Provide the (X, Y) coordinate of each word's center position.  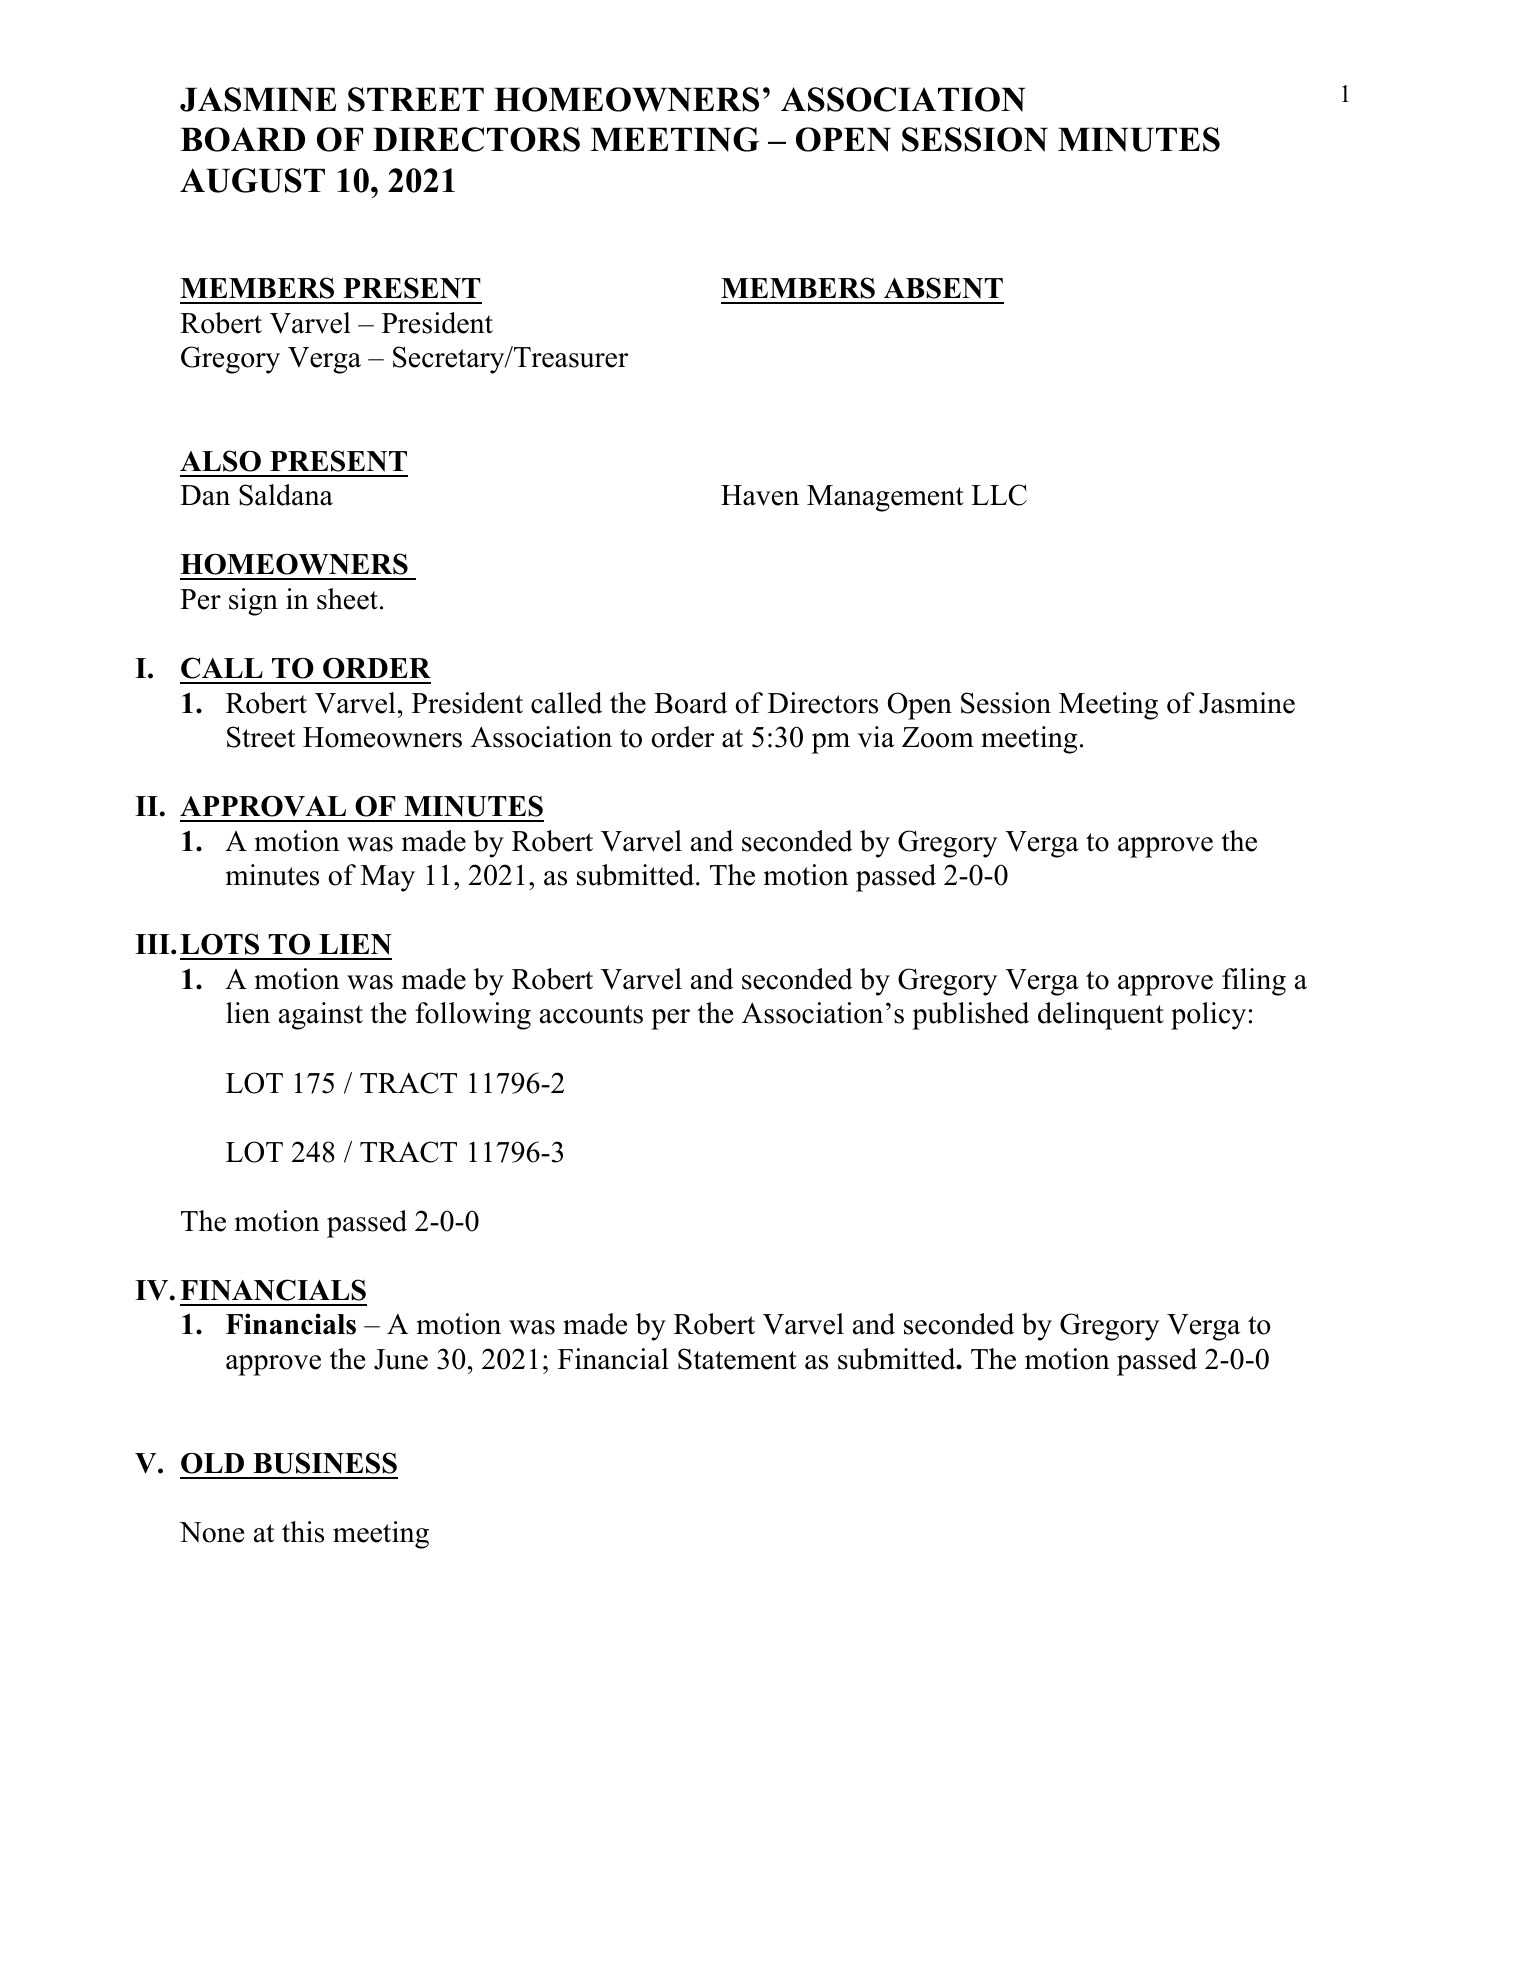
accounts (591, 1014)
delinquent (1101, 1016)
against (321, 1016)
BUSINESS (325, 1463)
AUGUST (252, 180)
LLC (999, 495)
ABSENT (943, 288)
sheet (347, 599)
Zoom (938, 737)
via (876, 737)
